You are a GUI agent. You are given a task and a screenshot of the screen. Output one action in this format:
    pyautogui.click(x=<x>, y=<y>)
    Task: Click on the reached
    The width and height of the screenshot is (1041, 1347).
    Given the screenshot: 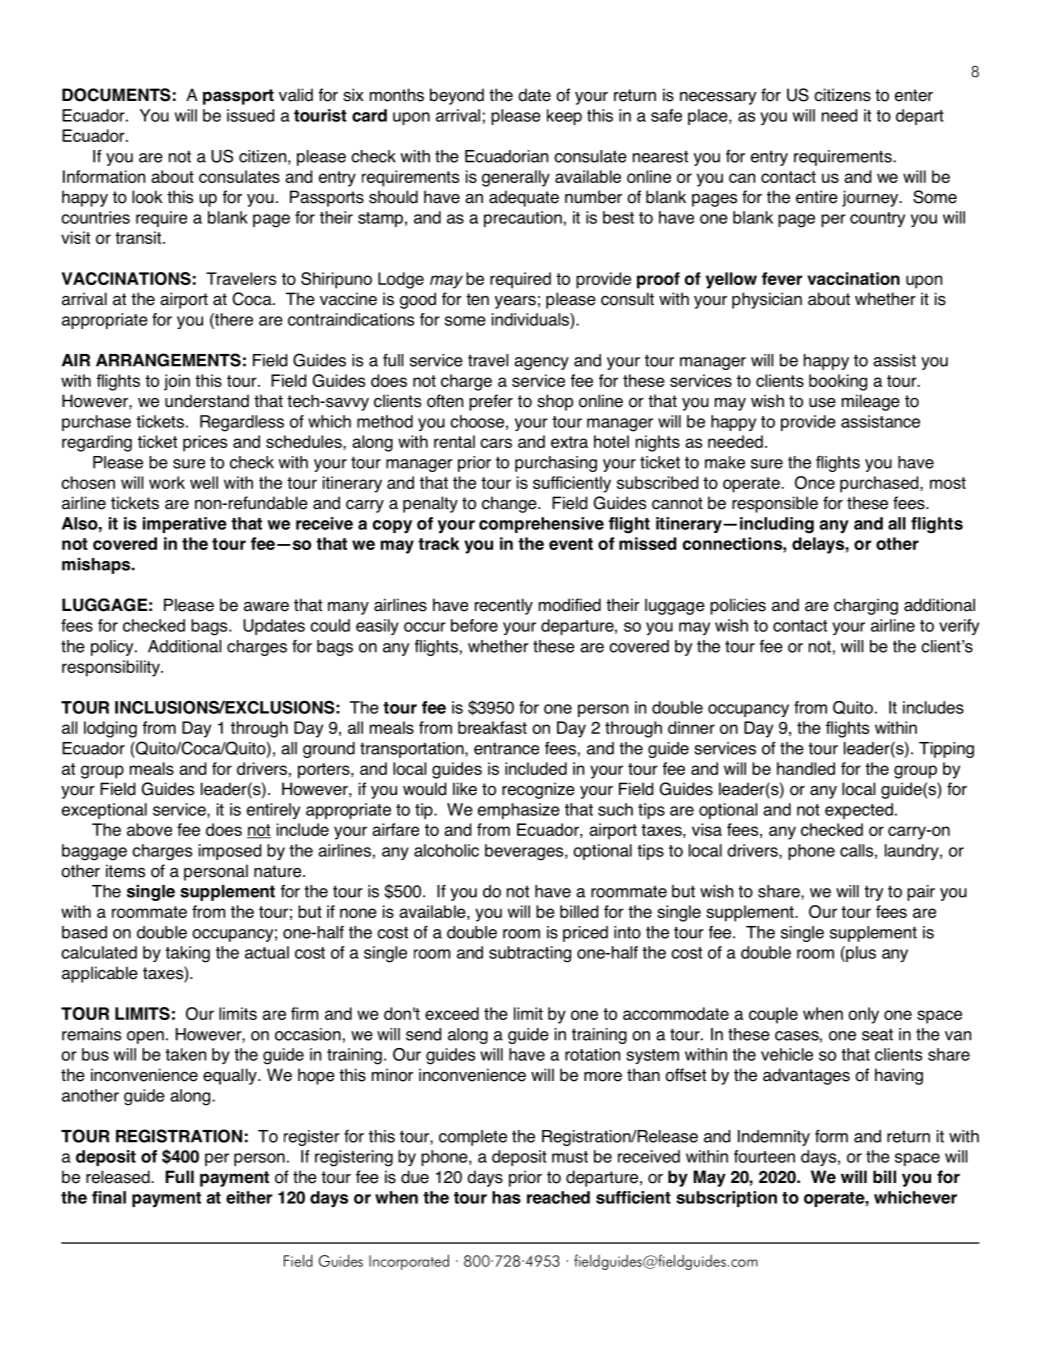 What is the action you would take?
    pyautogui.click(x=558, y=1197)
